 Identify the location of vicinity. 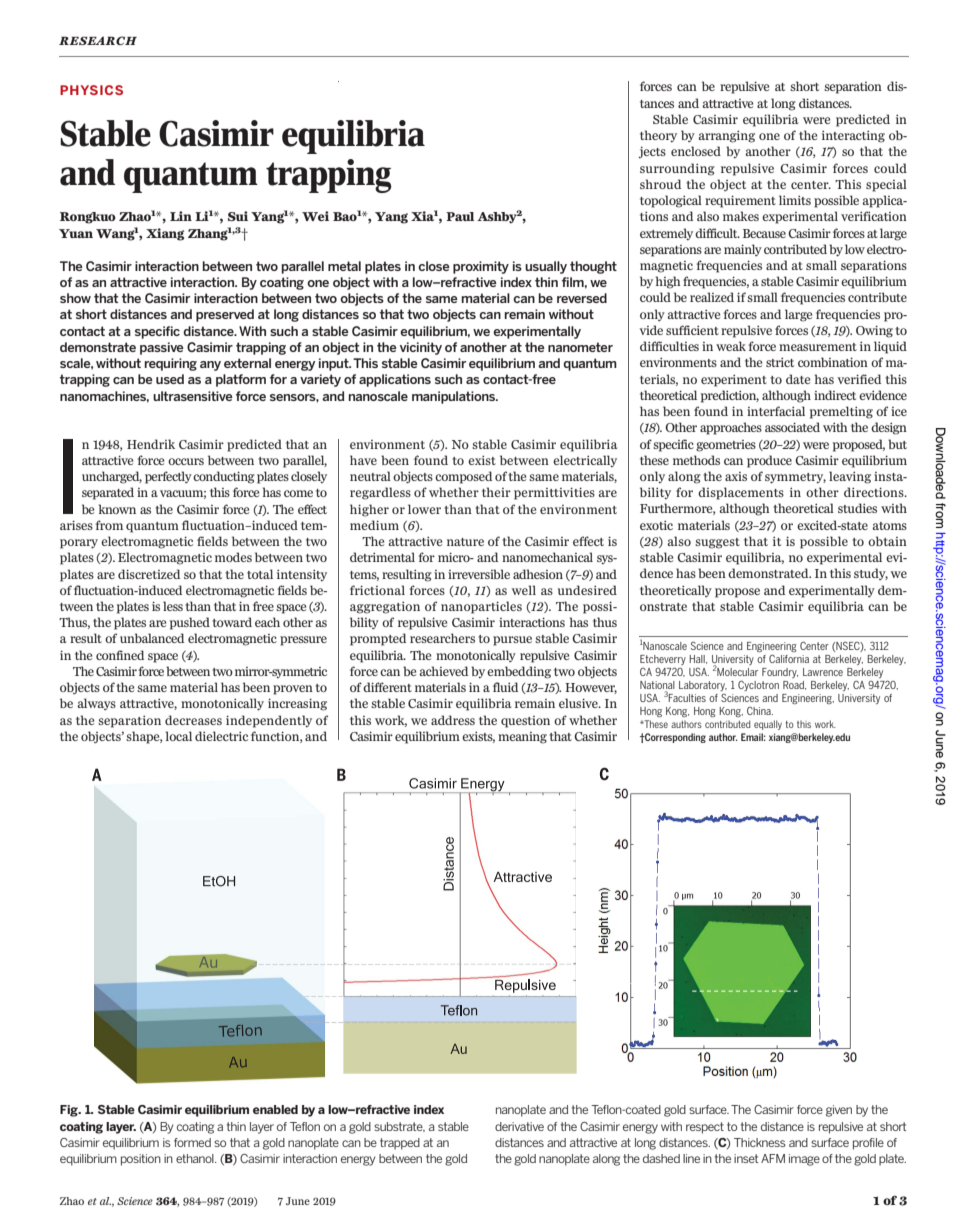
(421, 348).
